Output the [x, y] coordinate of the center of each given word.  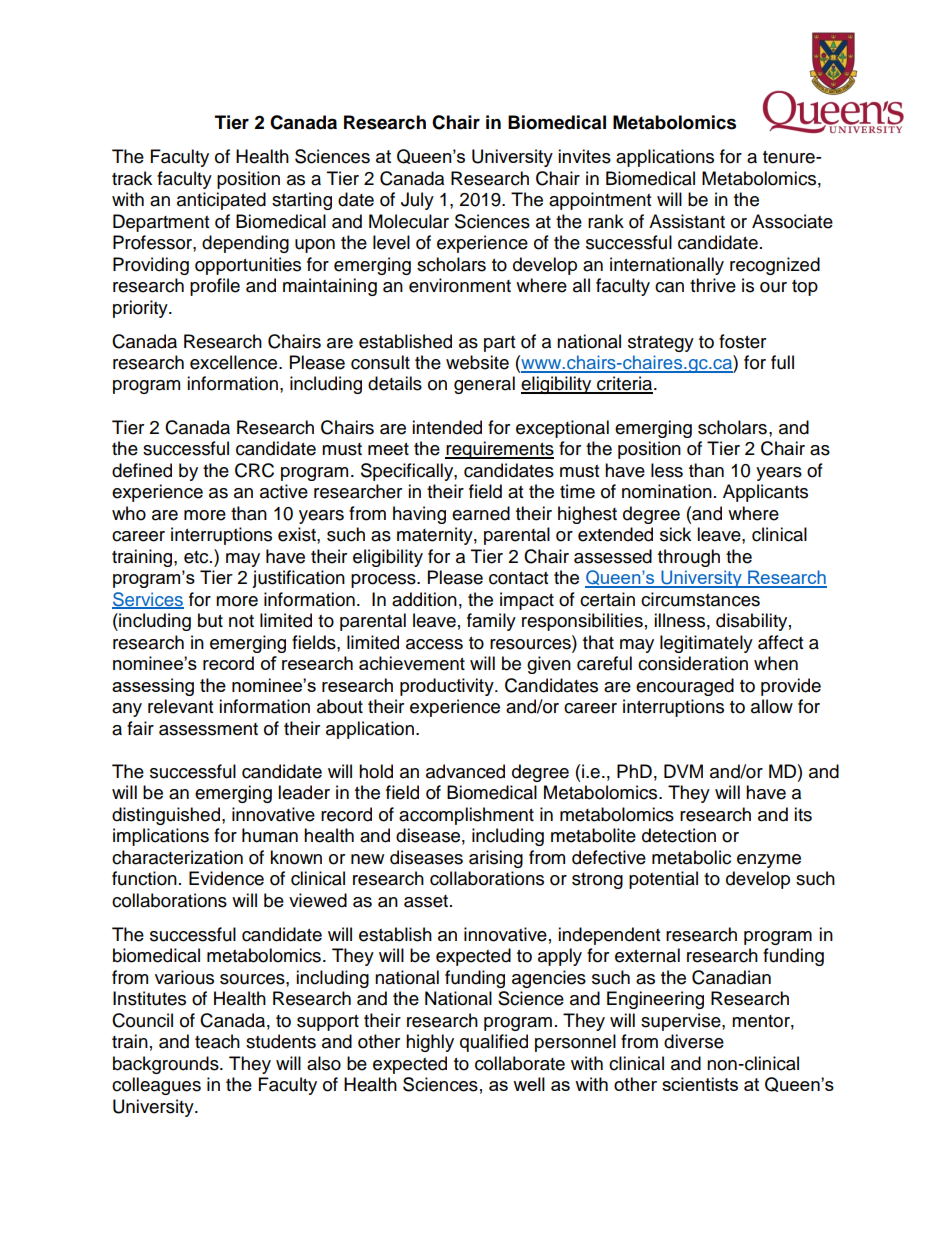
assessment [208, 729]
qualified [494, 1043]
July [417, 201]
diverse [694, 1041]
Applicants [765, 493]
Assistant [687, 221]
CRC [254, 470]
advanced [465, 771]
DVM [683, 771]
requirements [499, 450]
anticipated [221, 201]
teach [217, 1041]
